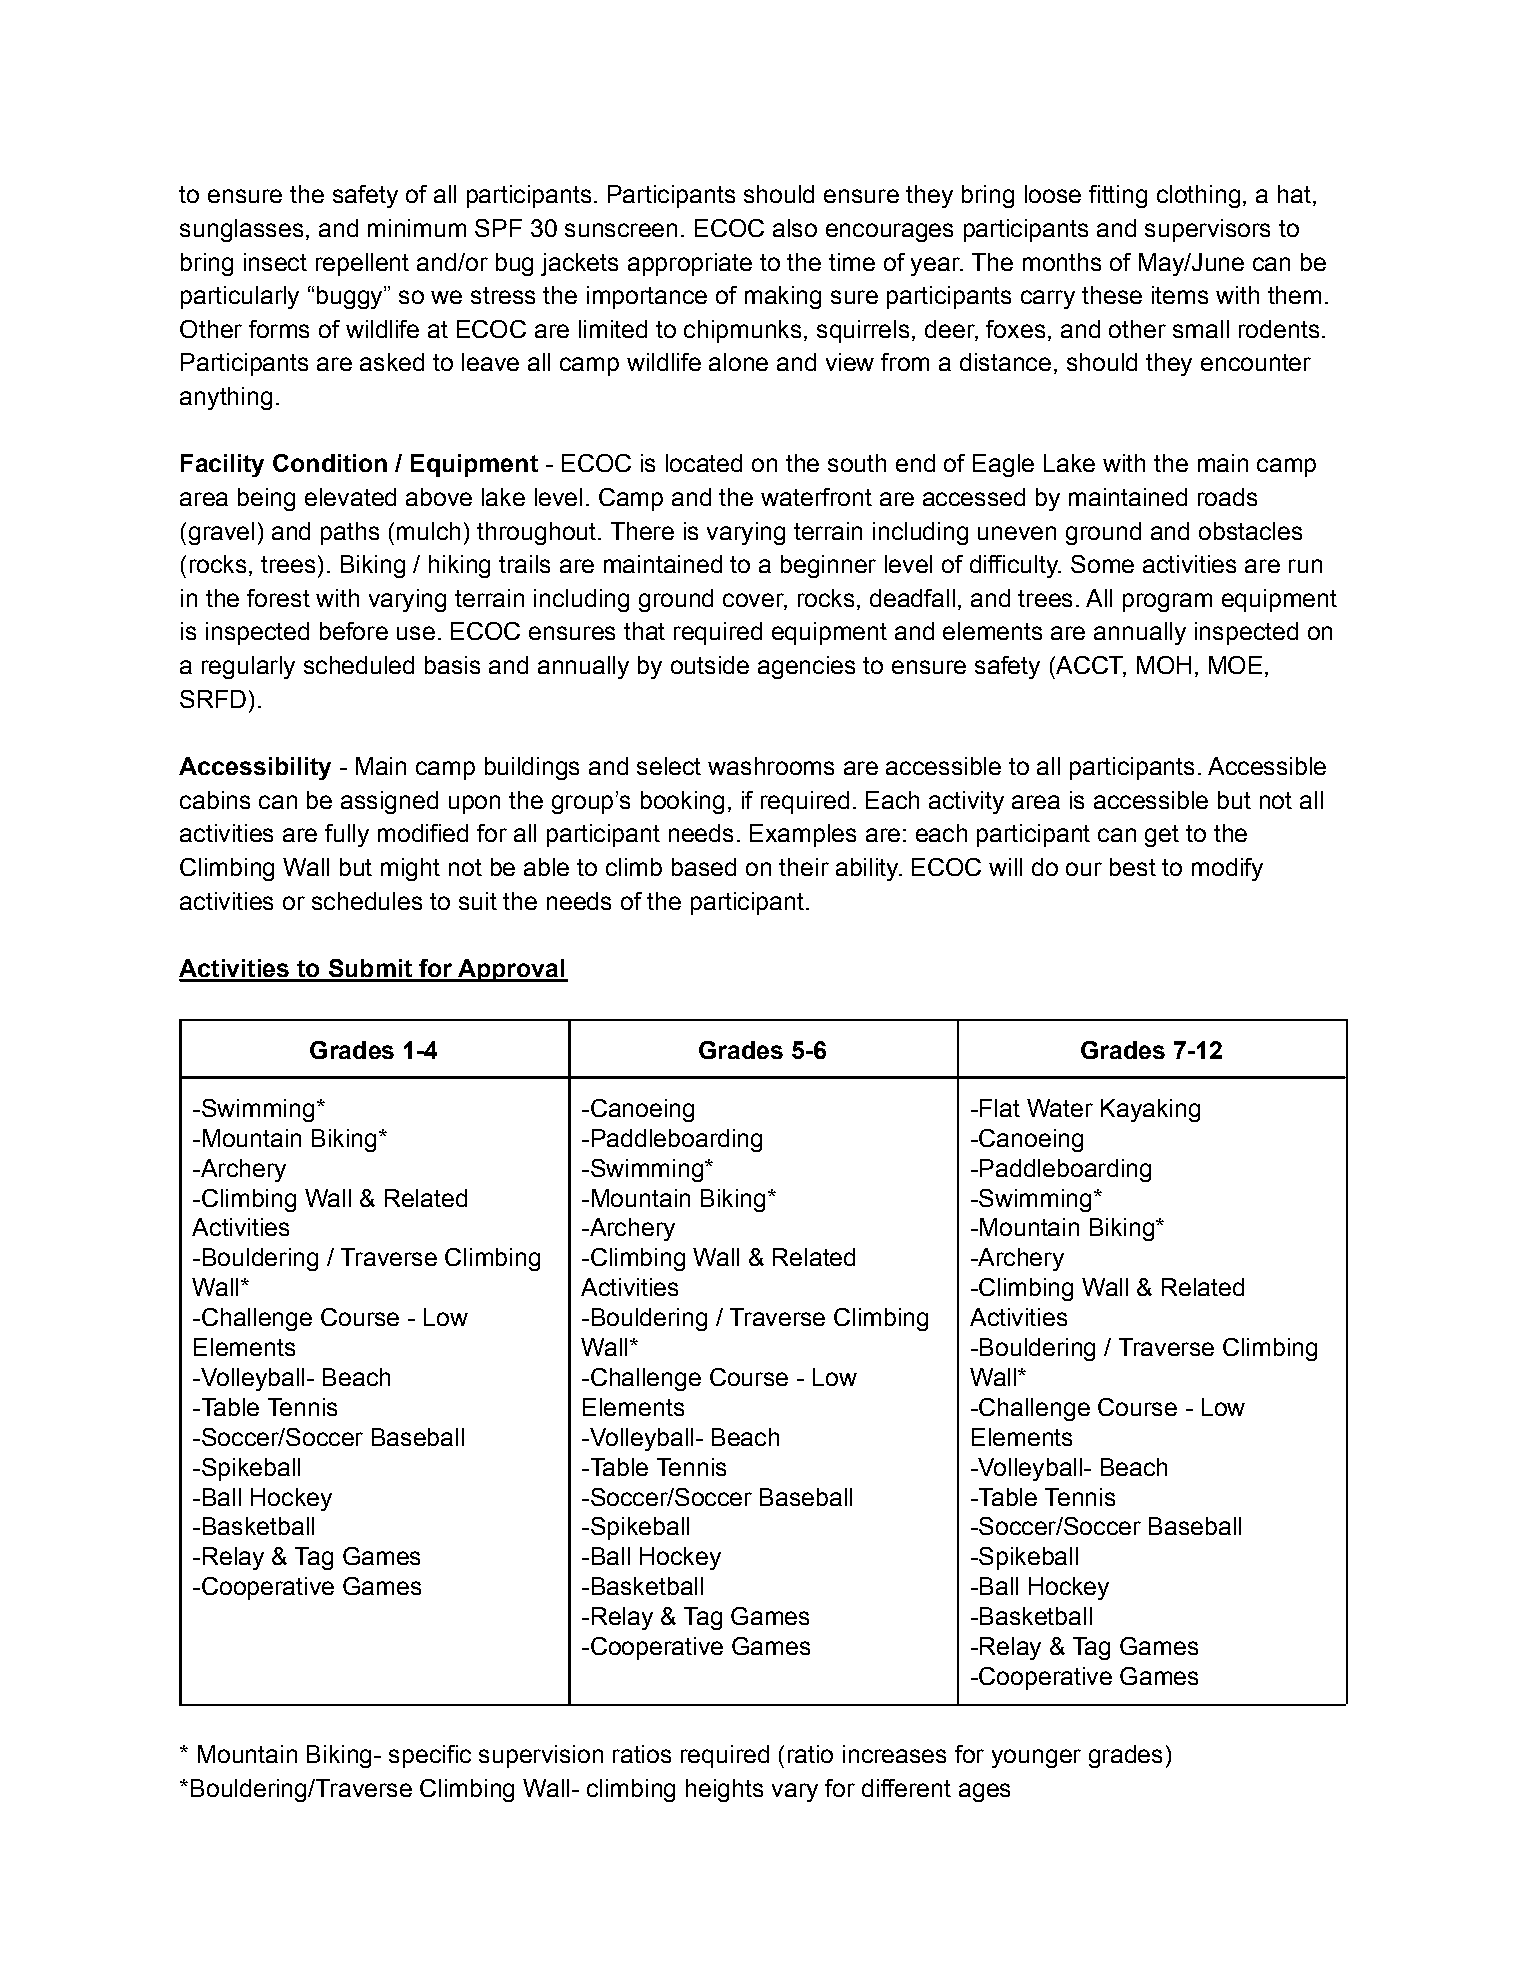 This screenshot has width=1525, height=1973. I want to click on their, so click(804, 867).
